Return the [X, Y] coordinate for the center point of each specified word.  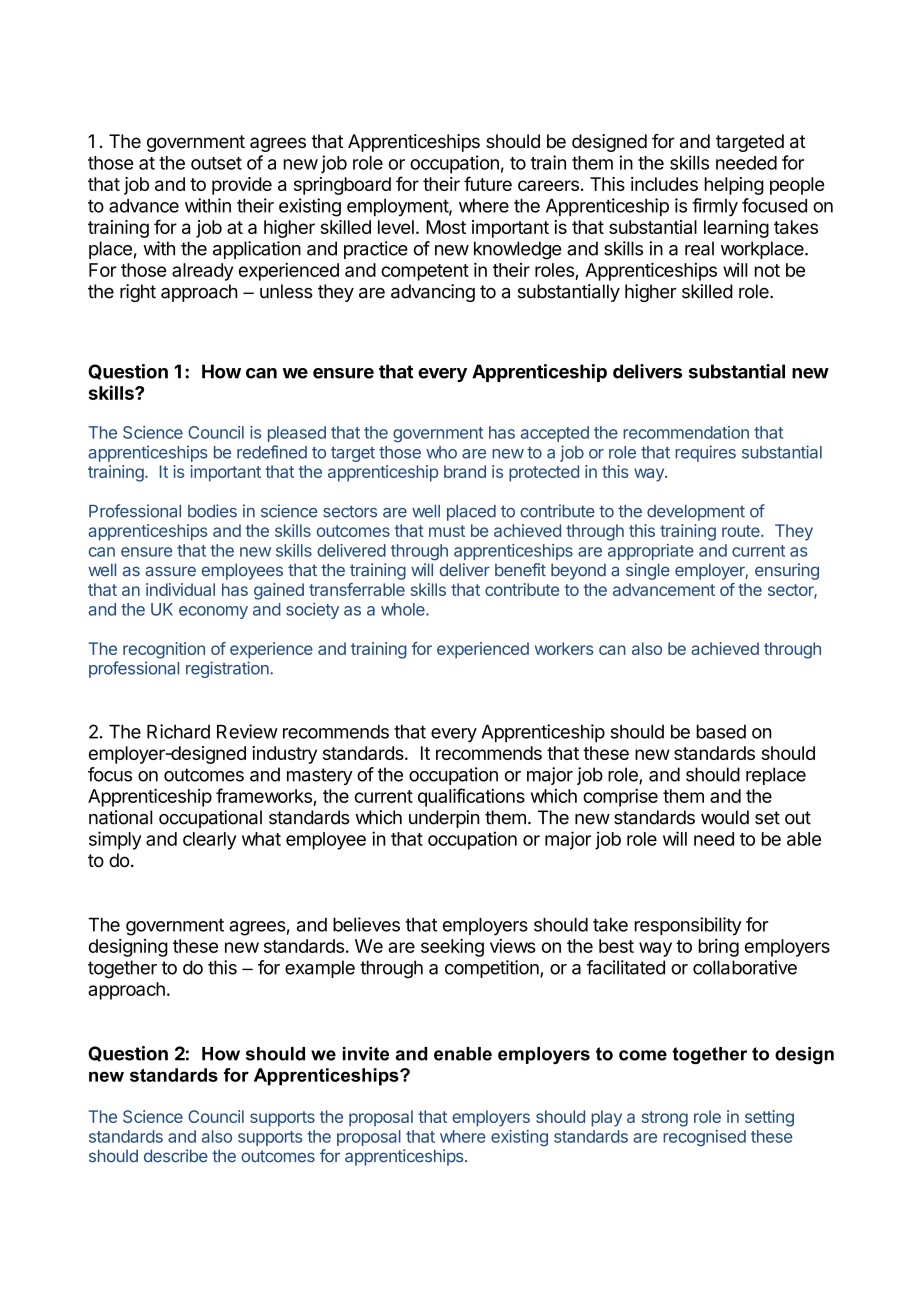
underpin [444, 819]
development [696, 513]
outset [216, 163]
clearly [210, 841]
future [488, 183]
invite [366, 1054]
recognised [704, 1138]
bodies [212, 511]
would [725, 817]
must [447, 531]
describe [176, 1156]
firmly [715, 207]
